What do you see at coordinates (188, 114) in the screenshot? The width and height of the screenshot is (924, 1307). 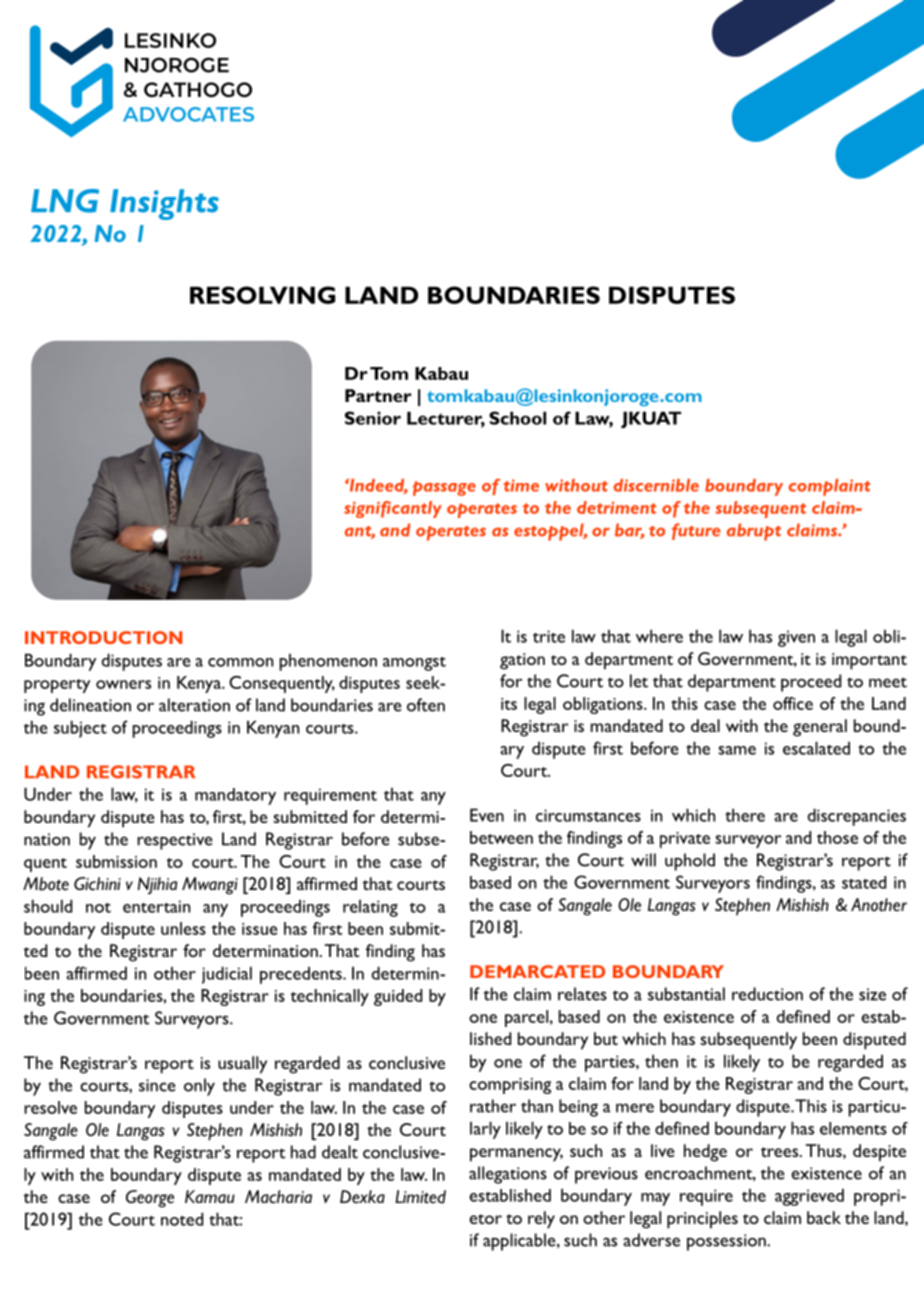 I see `ADVOCATES` at bounding box center [188, 114].
